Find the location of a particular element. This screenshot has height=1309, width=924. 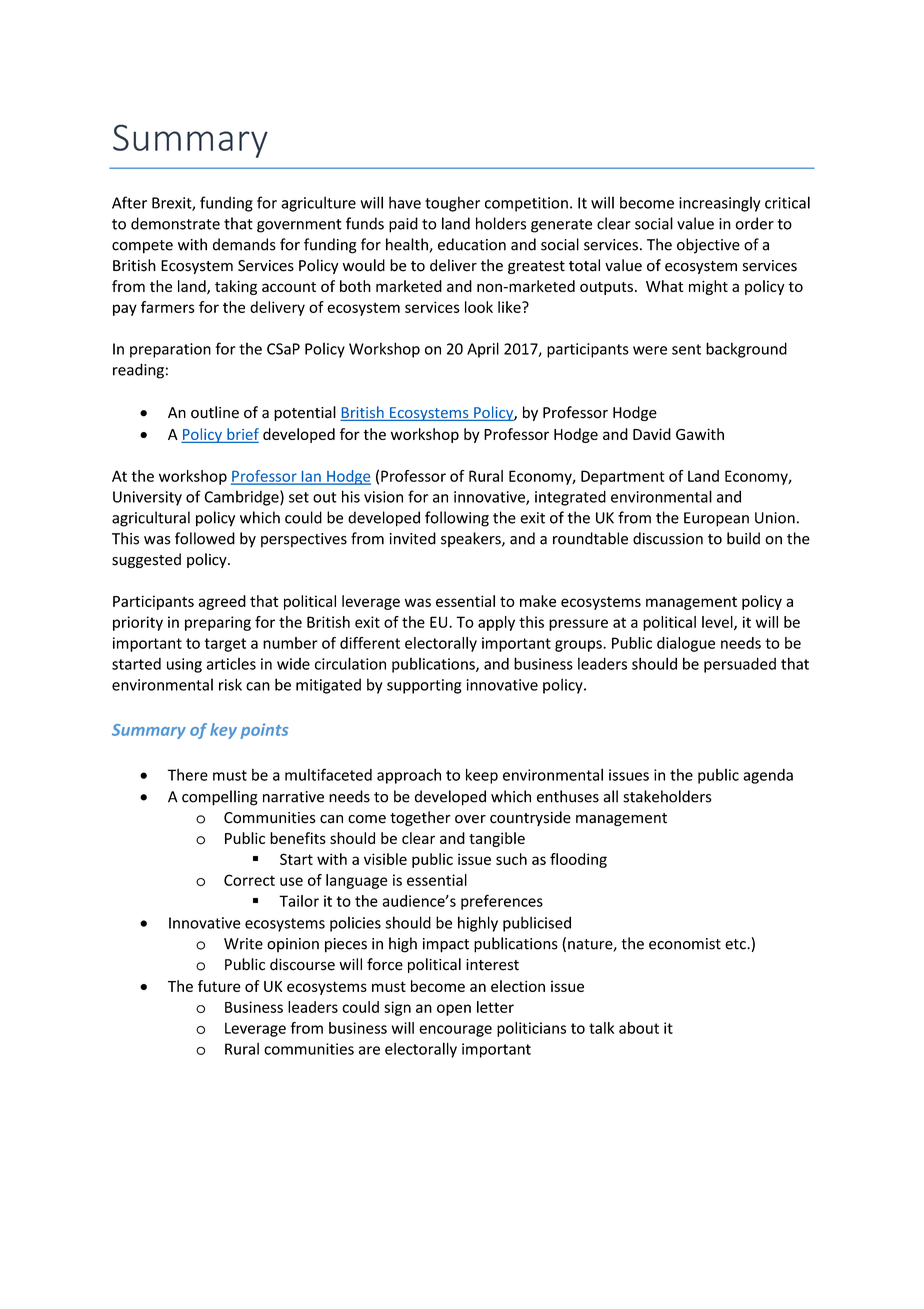

education is located at coordinates (472, 244).
